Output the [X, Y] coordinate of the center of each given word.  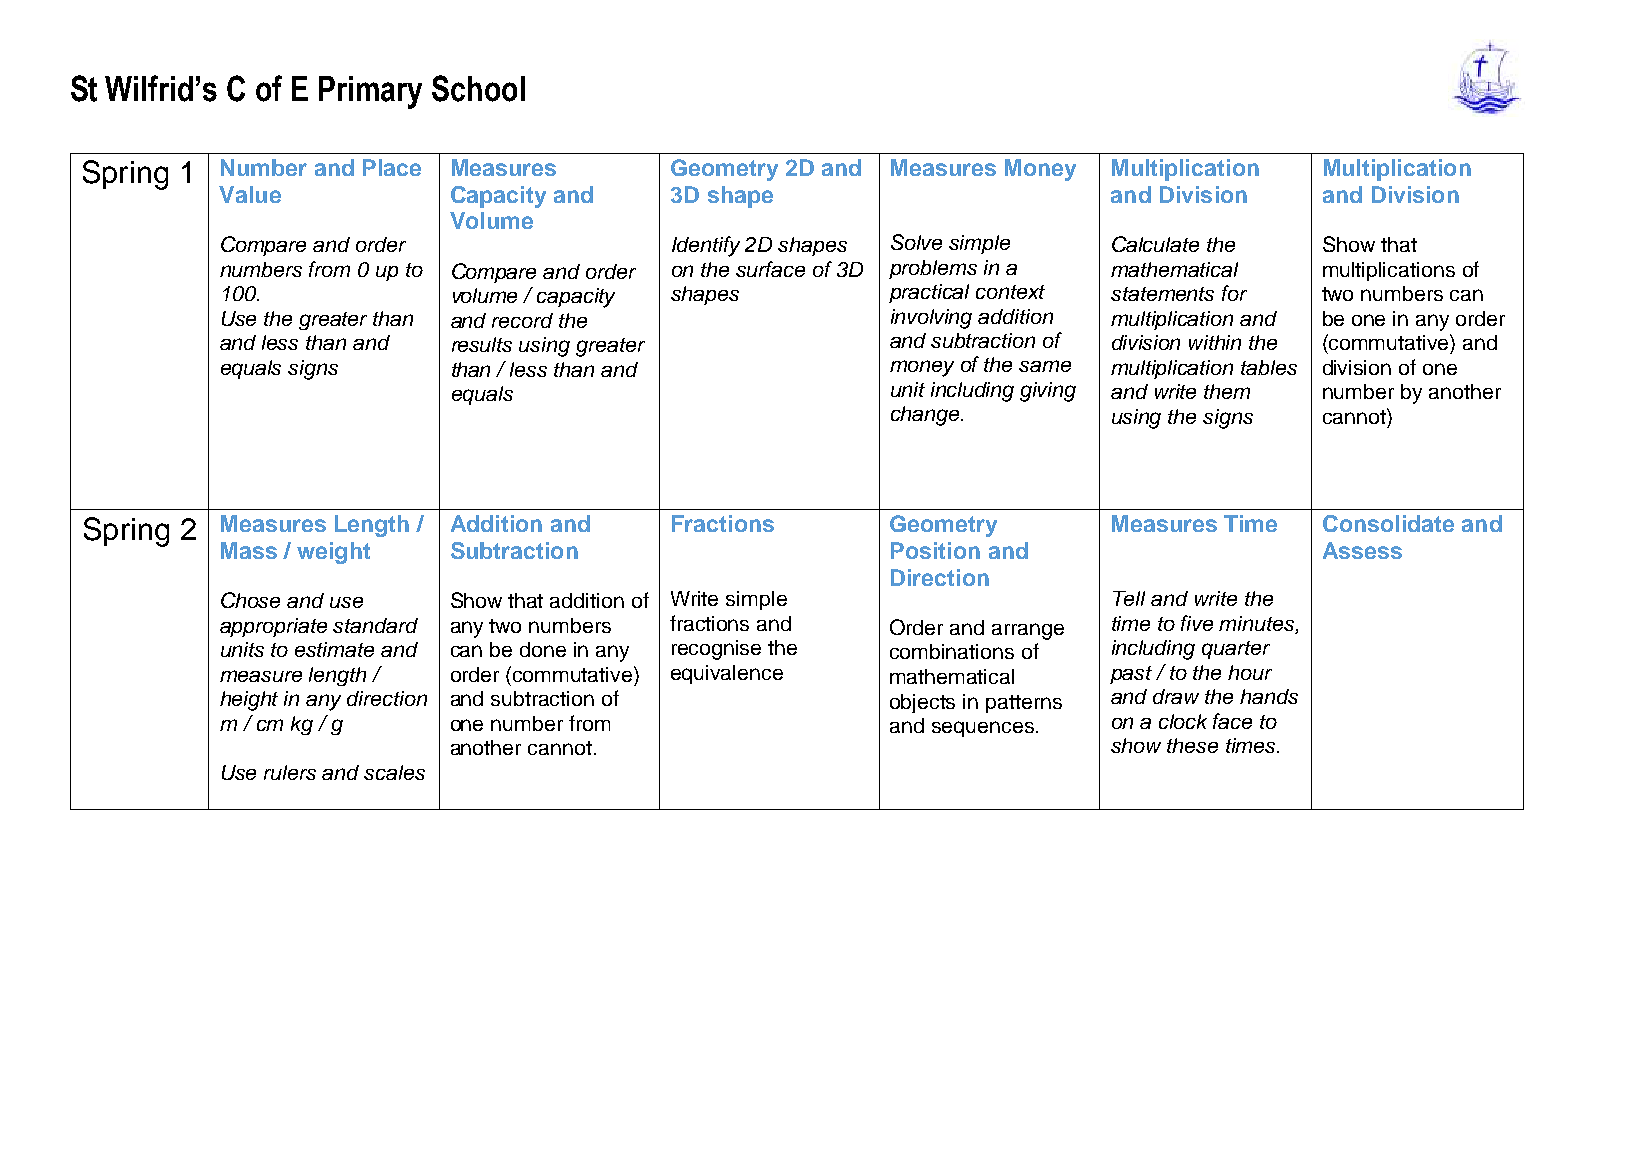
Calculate [1155, 244]
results [482, 344]
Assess [1362, 550]
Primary [370, 92]
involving [931, 319]
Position [935, 550]
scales [394, 772]
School [478, 88]
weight [333, 553]
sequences [983, 729]
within [1215, 342]
